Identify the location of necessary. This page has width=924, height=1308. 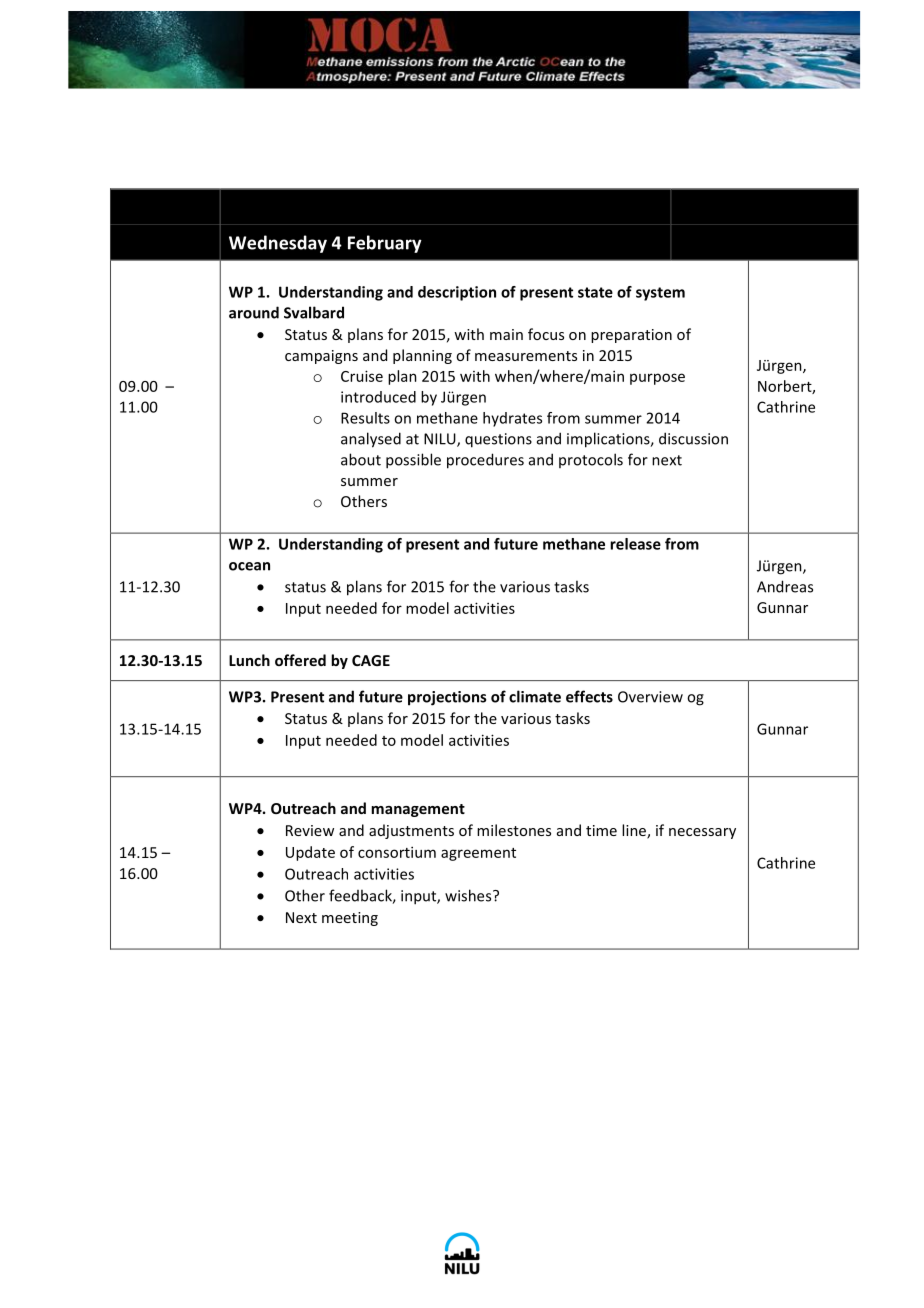
(702, 833).
